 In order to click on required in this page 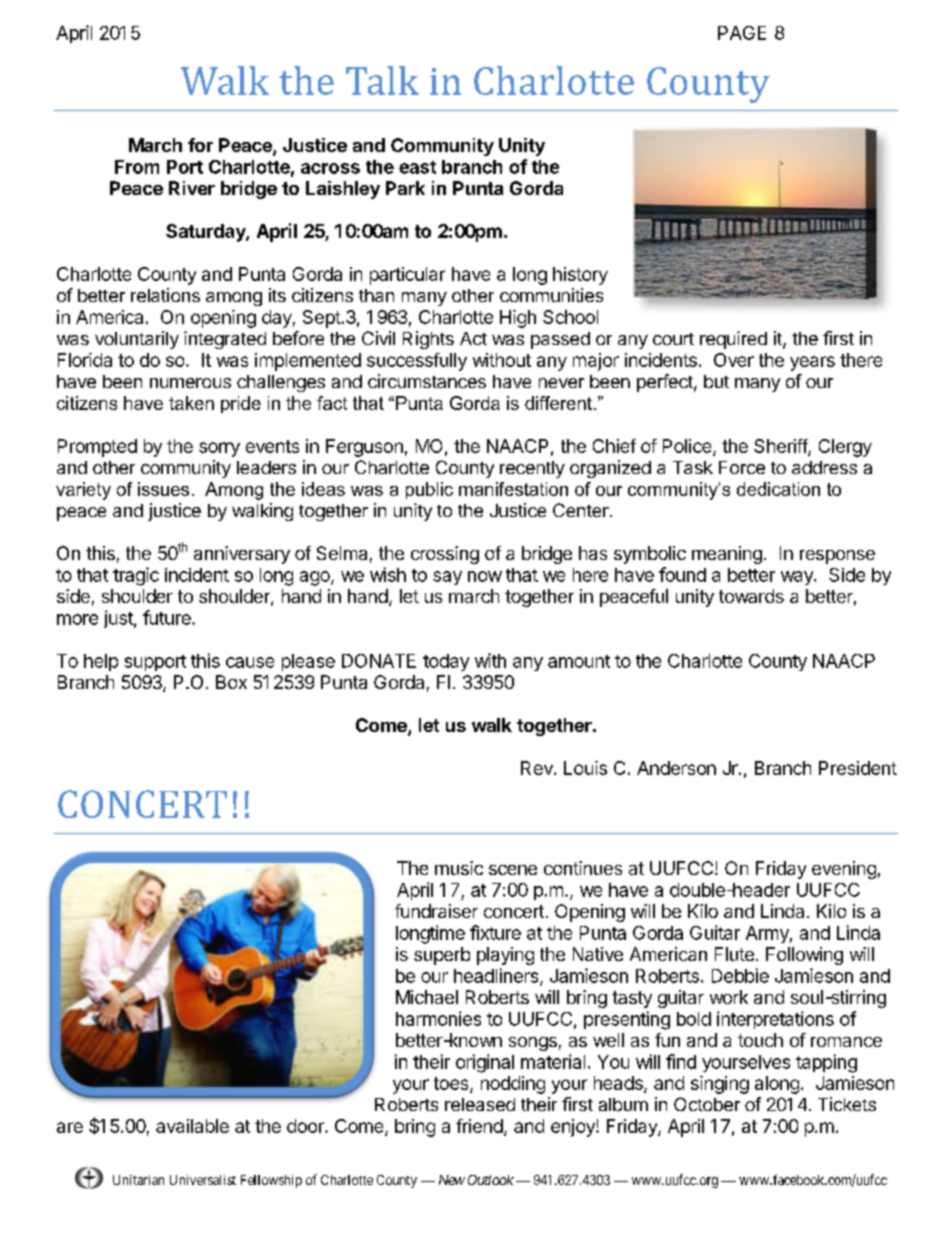, I will do `click(733, 340)`.
